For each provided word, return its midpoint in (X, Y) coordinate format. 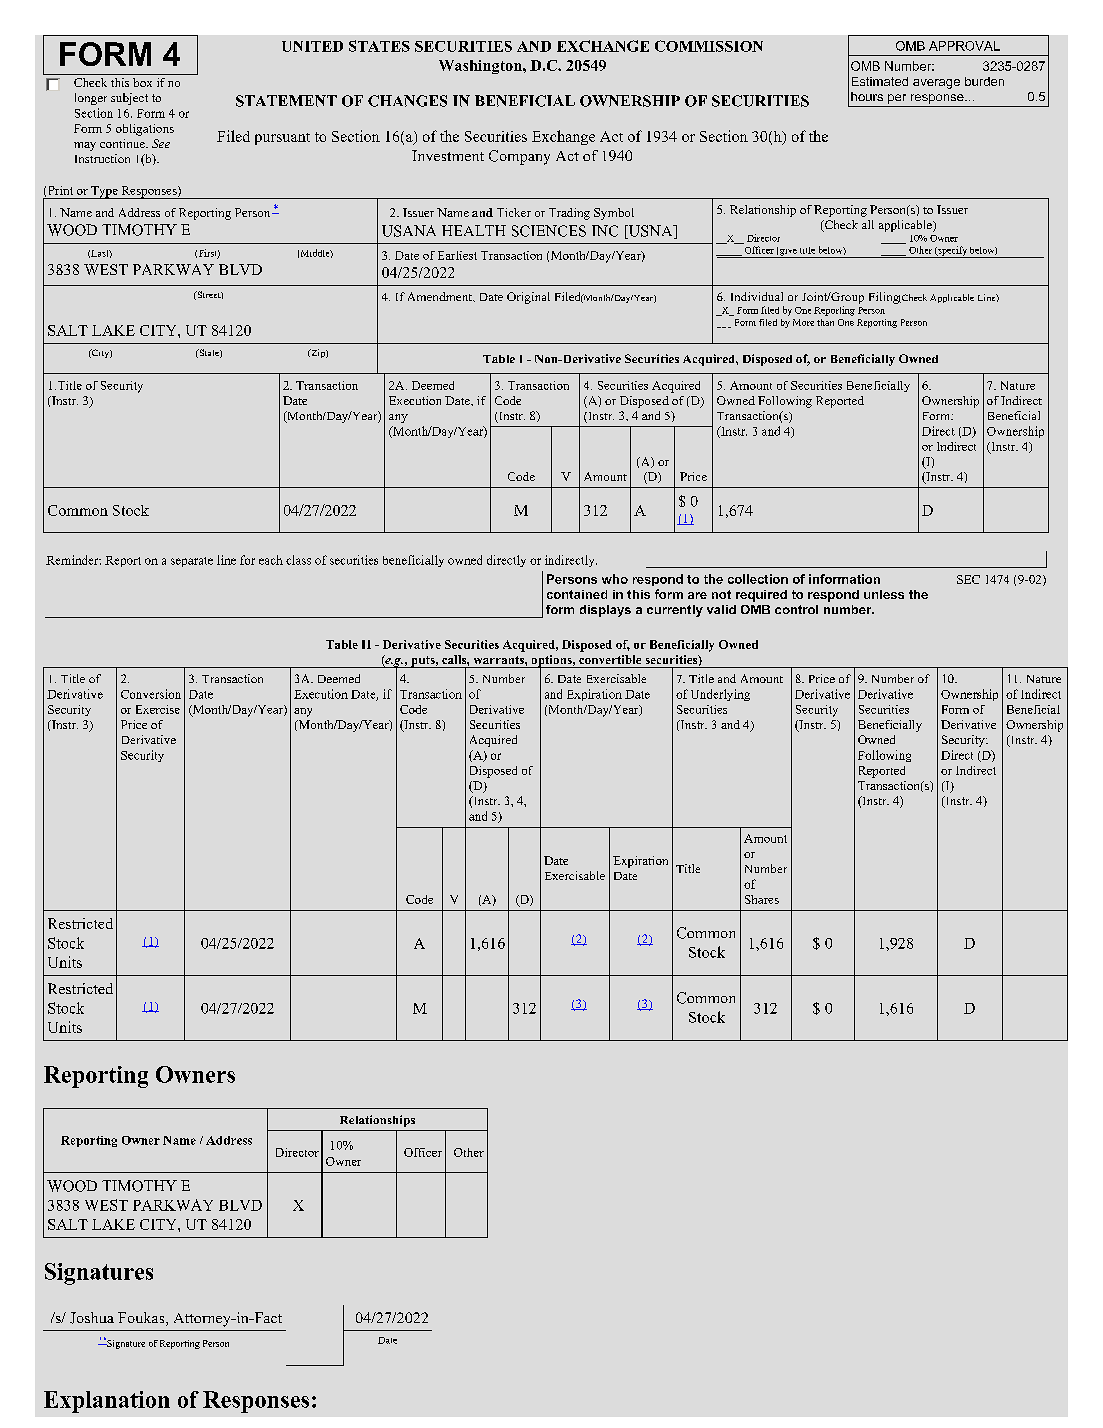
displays (605, 611)
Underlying (720, 695)
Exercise (158, 709)
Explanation (107, 1402)
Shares (762, 899)
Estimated (880, 81)
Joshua (92, 1318)
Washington (481, 67)
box (142, 82)
